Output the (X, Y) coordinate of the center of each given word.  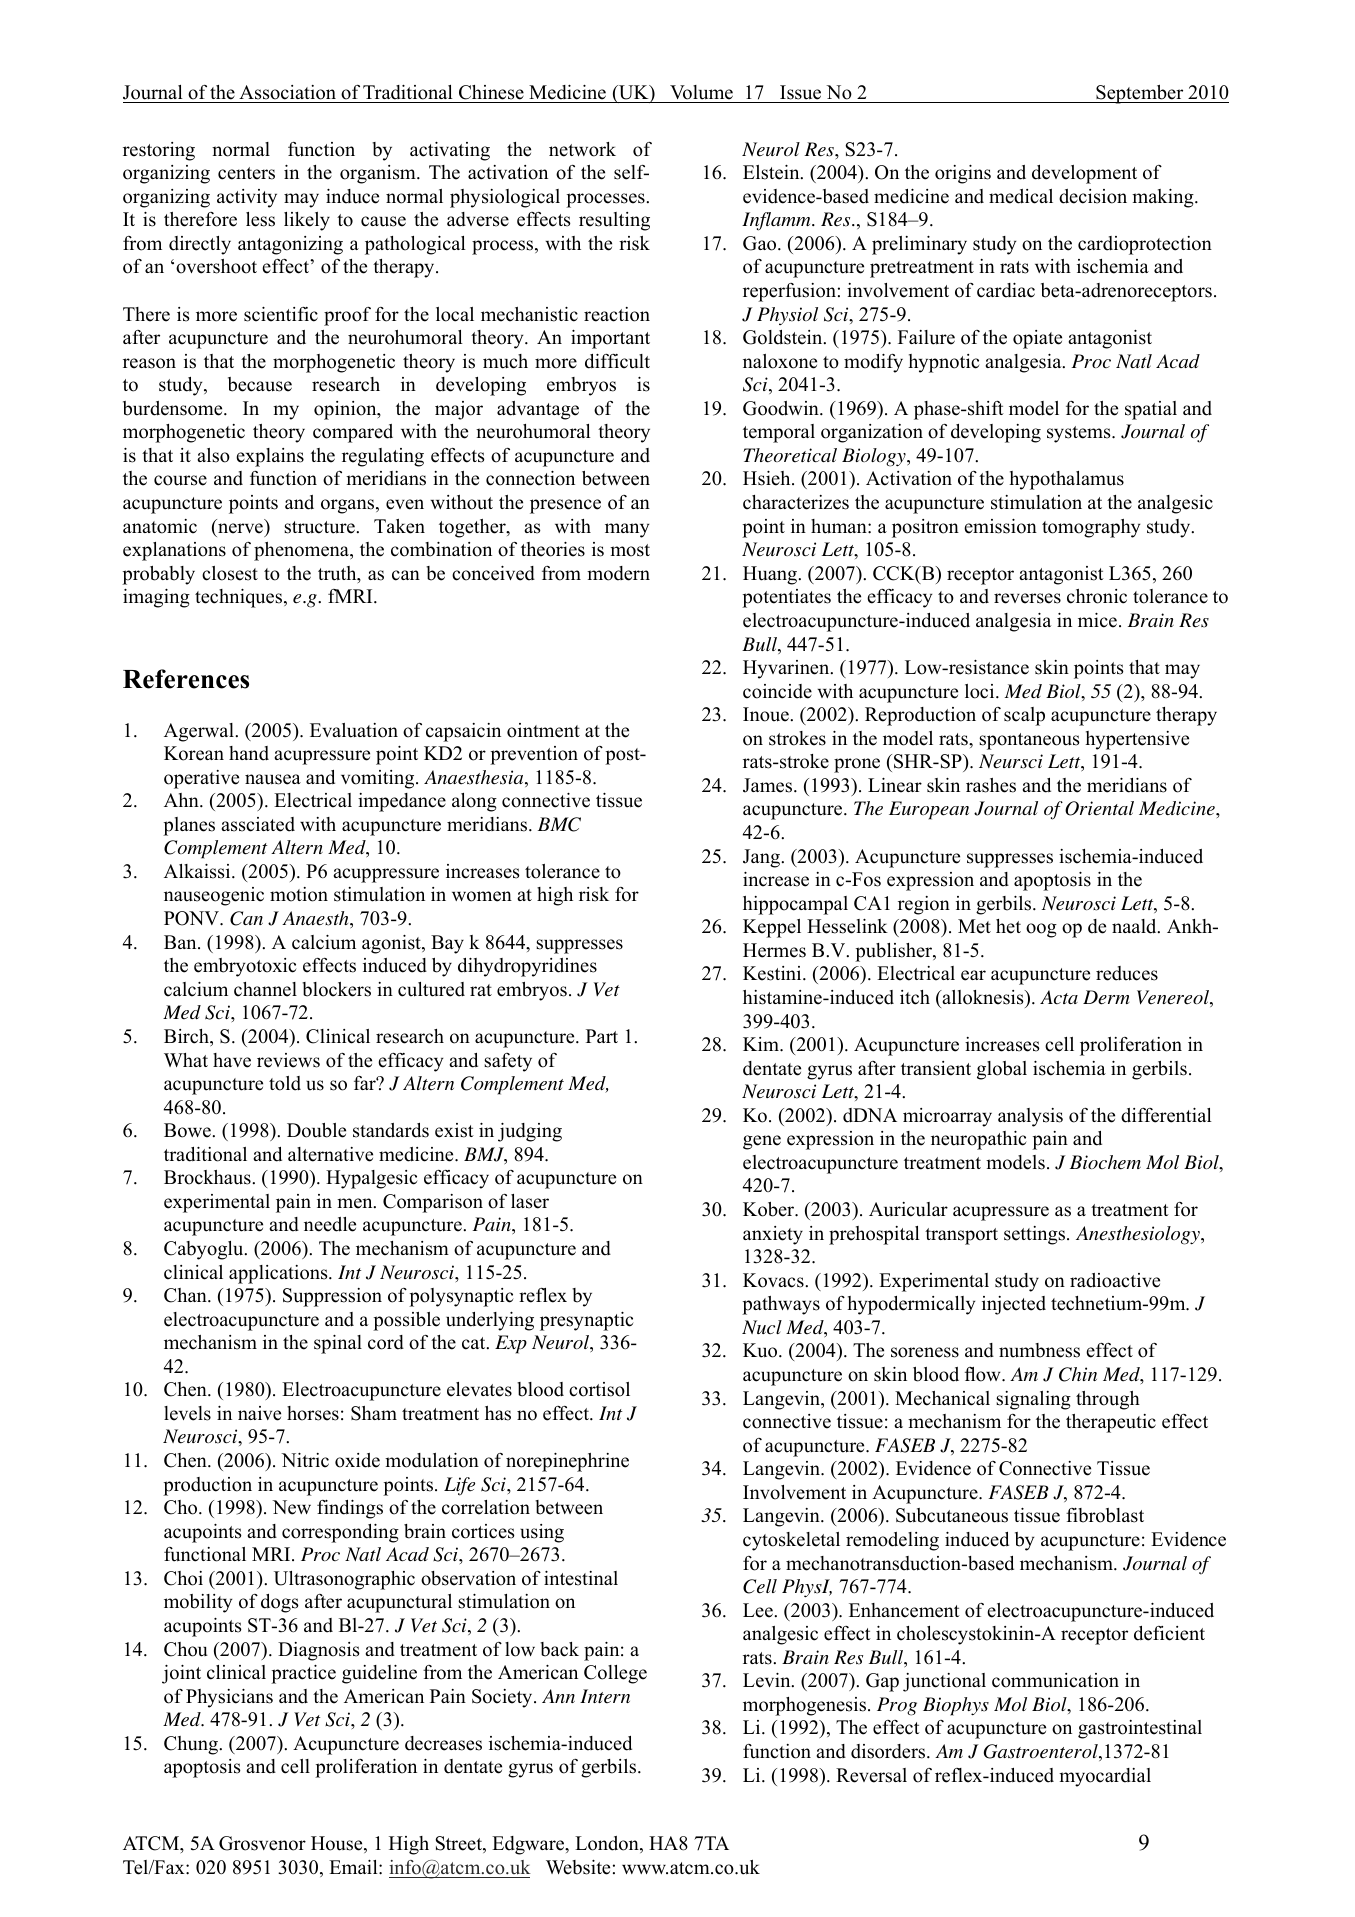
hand (249, 753)
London (608, 1844)
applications (279, 1274)
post (623, 756)
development (1084, 174)
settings (1036, 1235)
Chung (192, 1745)
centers (246, 173)
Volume (701, 92)
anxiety (773, 1235)
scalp (1024, 716)
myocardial (1105, 1777)
